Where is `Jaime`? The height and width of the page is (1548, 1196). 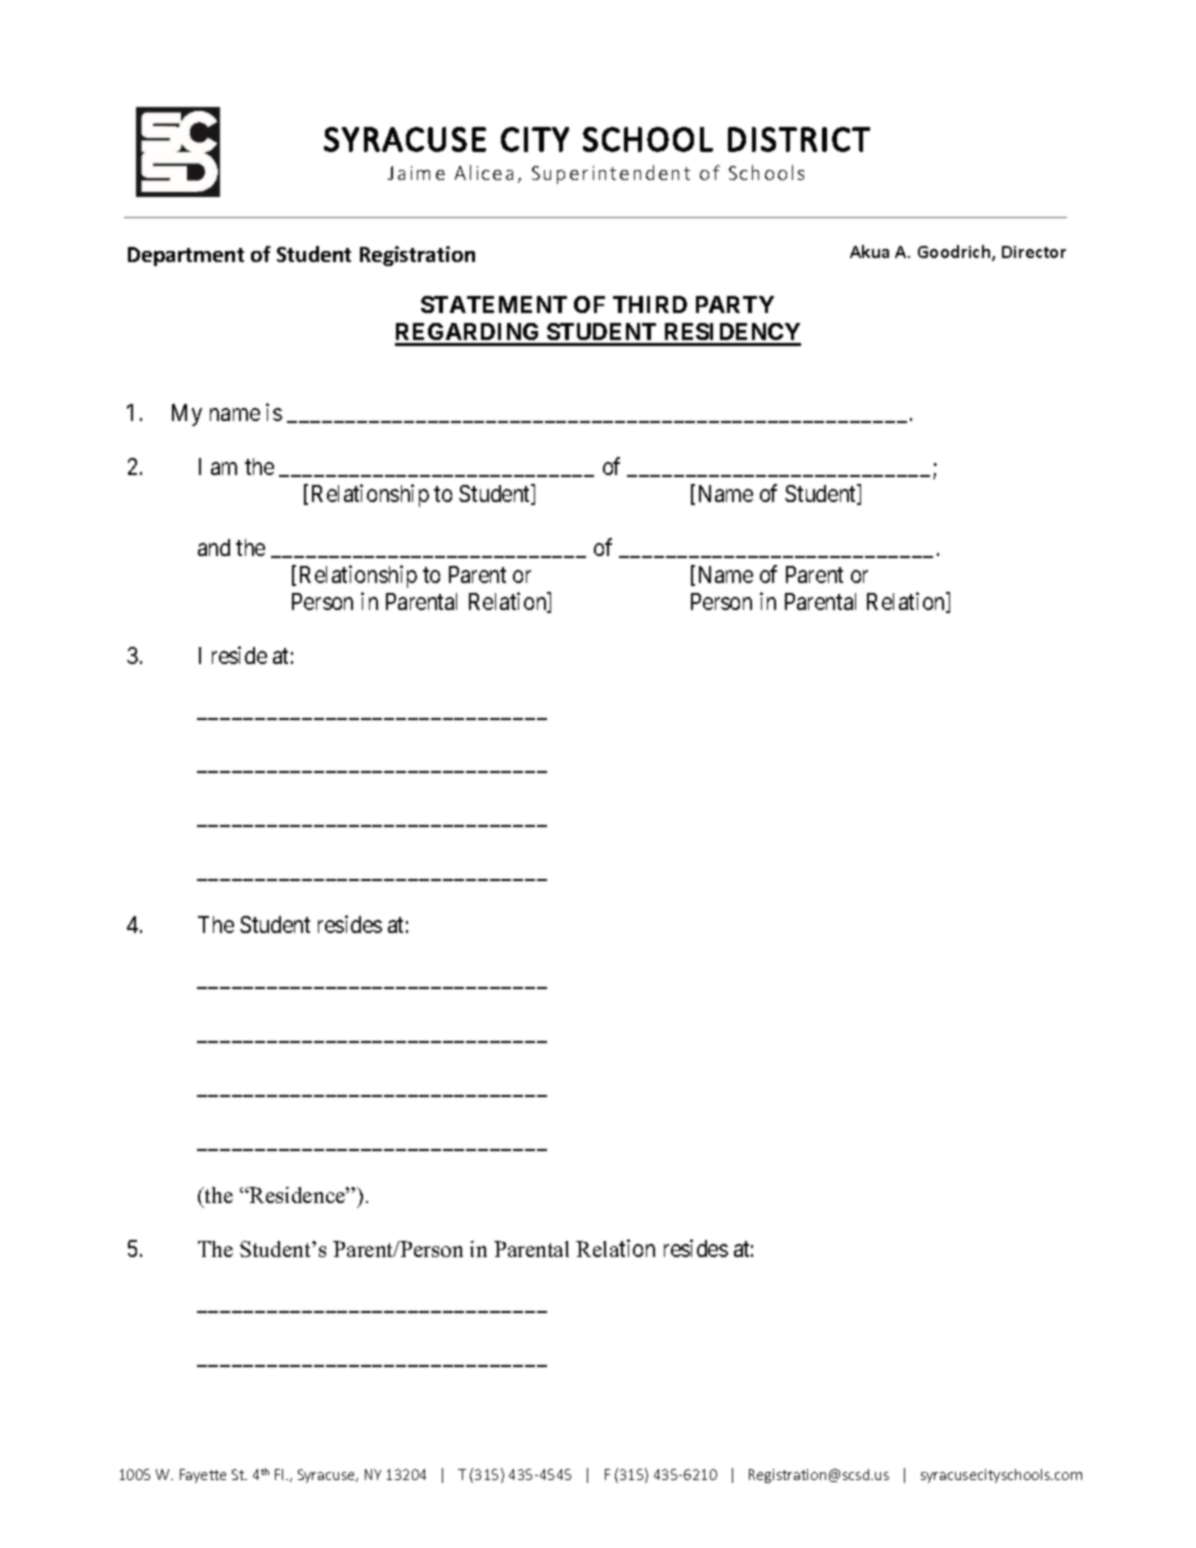
Jaime is located at coordinates (416, 173).
